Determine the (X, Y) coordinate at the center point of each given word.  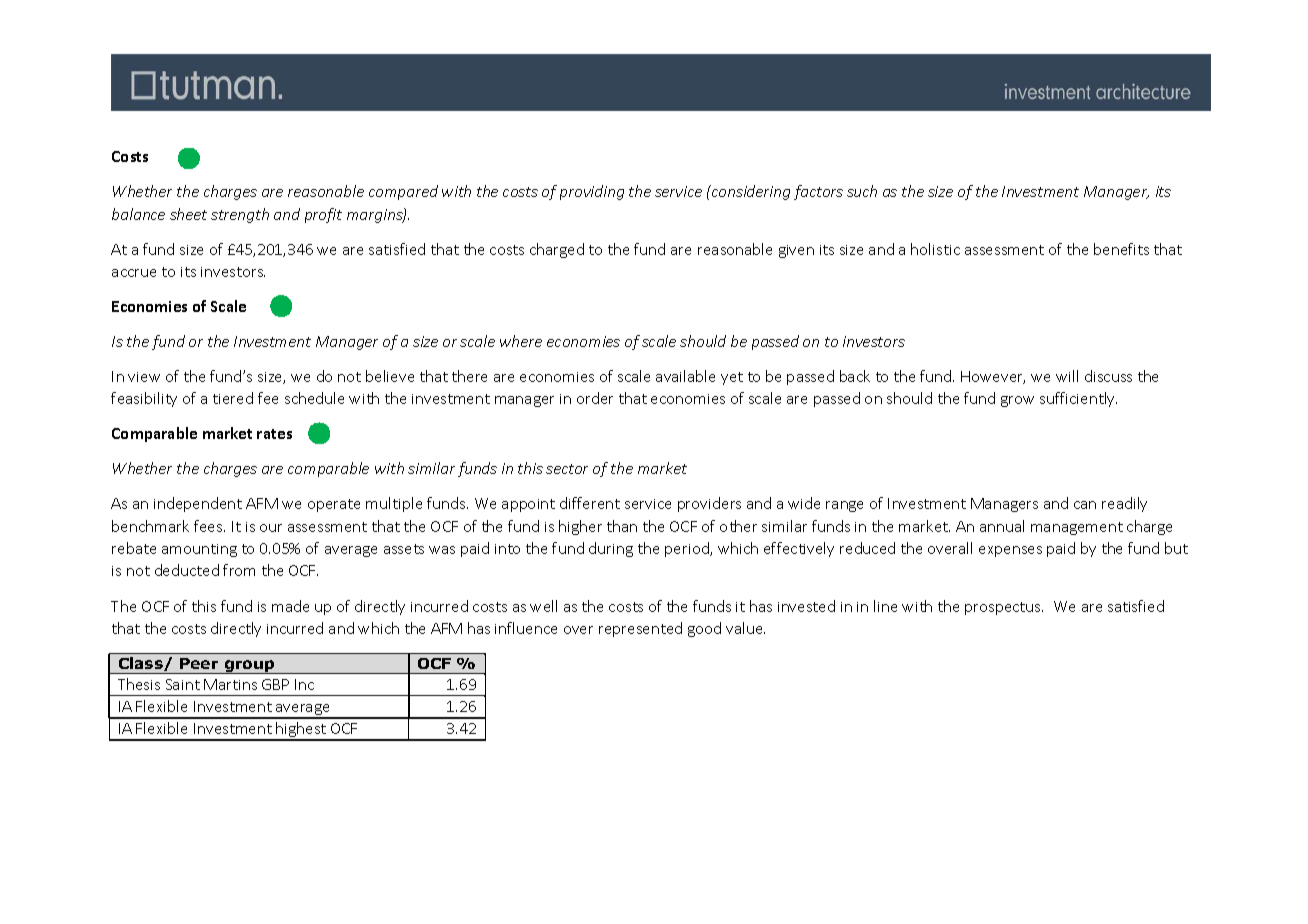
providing (592, 192)
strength (240, 215)
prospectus (1004, 608)
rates (274, 434)
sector (567, 469)
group (249, 667)
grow (1017, 401)
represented (640, 629)
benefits (1121, 249)
